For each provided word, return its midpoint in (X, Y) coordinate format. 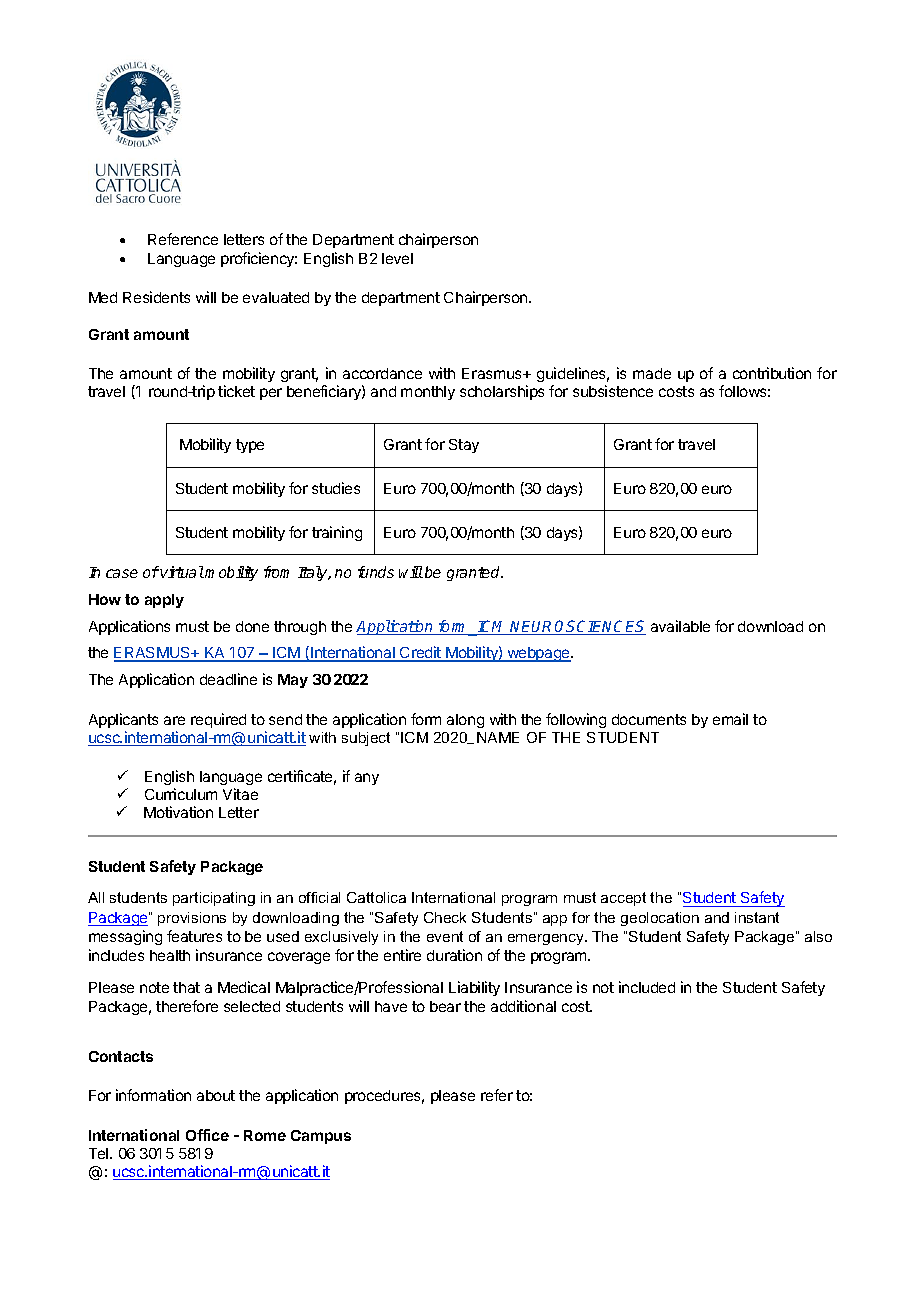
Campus (321, 1137)
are (174, 720)
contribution (772, 373)
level (397, 258)
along (465, 721)
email (730, 719)
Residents (156, 297)
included (647, 987)
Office (207, 1135)
